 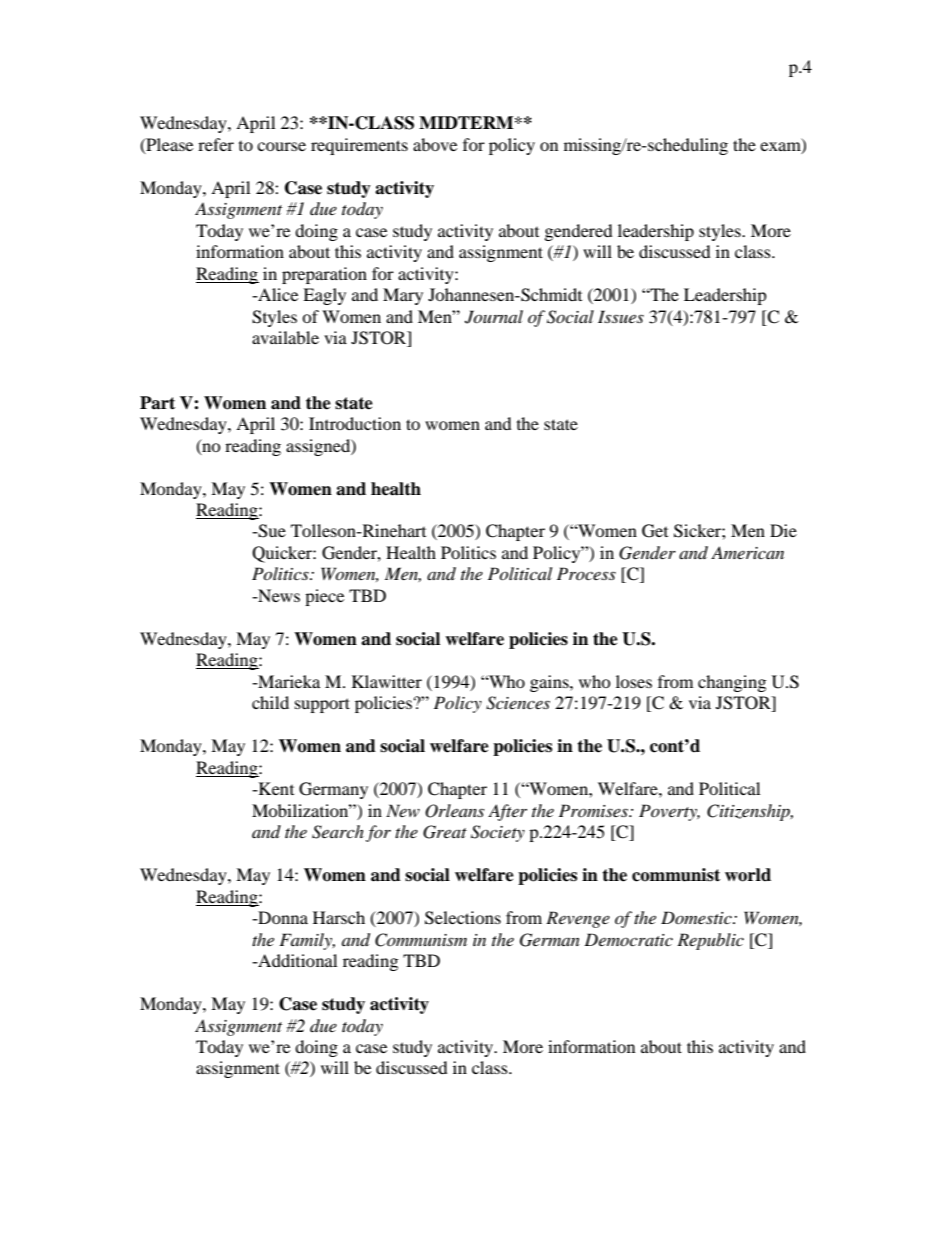 I want to click on American, so click(x=747, y=552).
